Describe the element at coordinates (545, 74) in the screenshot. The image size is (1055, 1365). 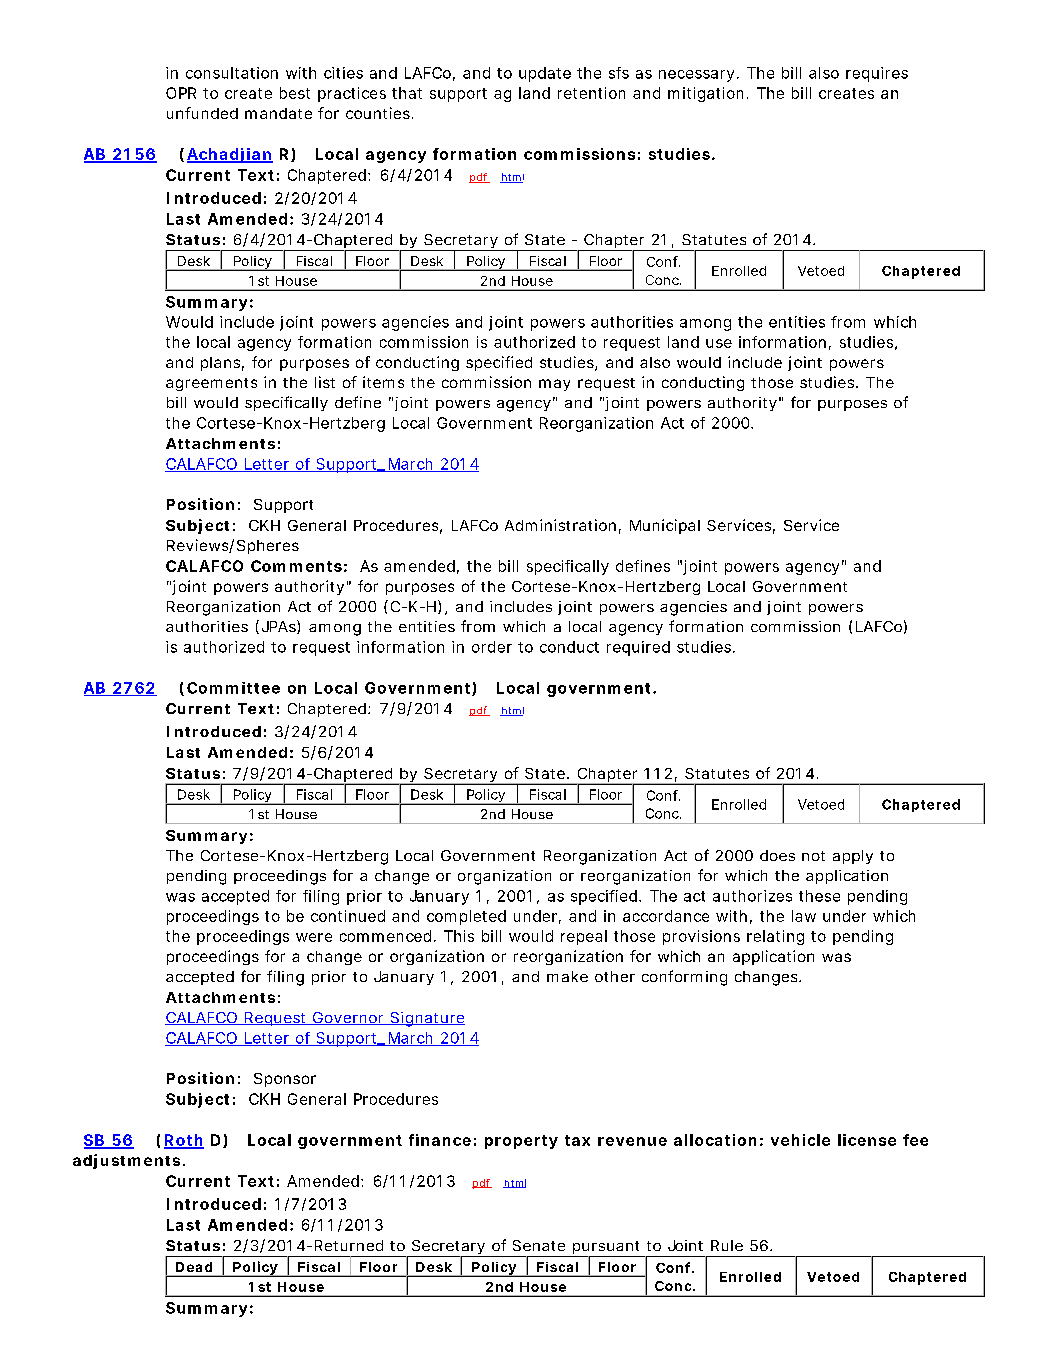
I see `update` at that location.
